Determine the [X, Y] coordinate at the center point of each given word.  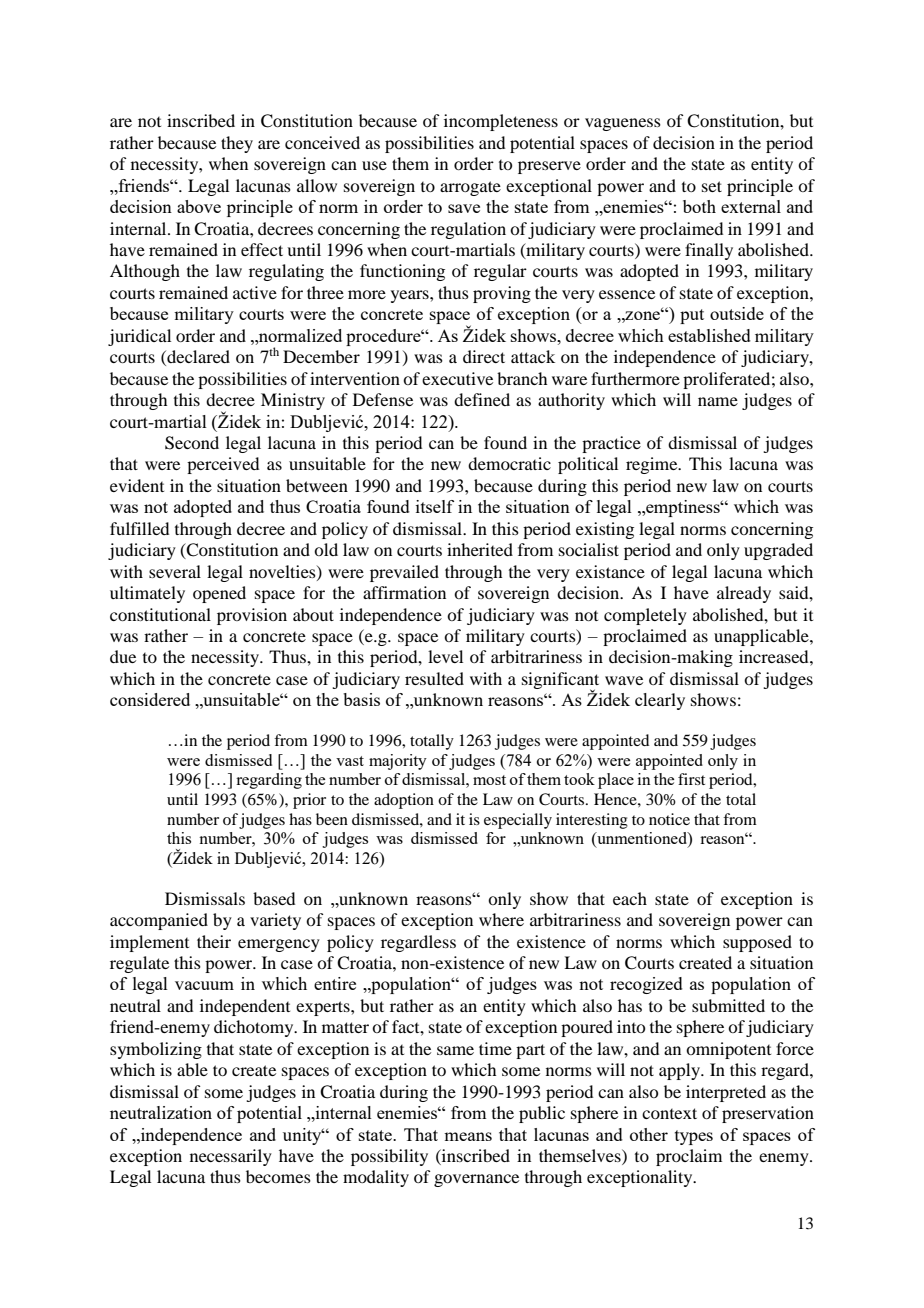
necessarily [231, 1157]
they [237, 144]
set [712, 186]
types [694, 1137]
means [468, 1136]
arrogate [470, 188]
